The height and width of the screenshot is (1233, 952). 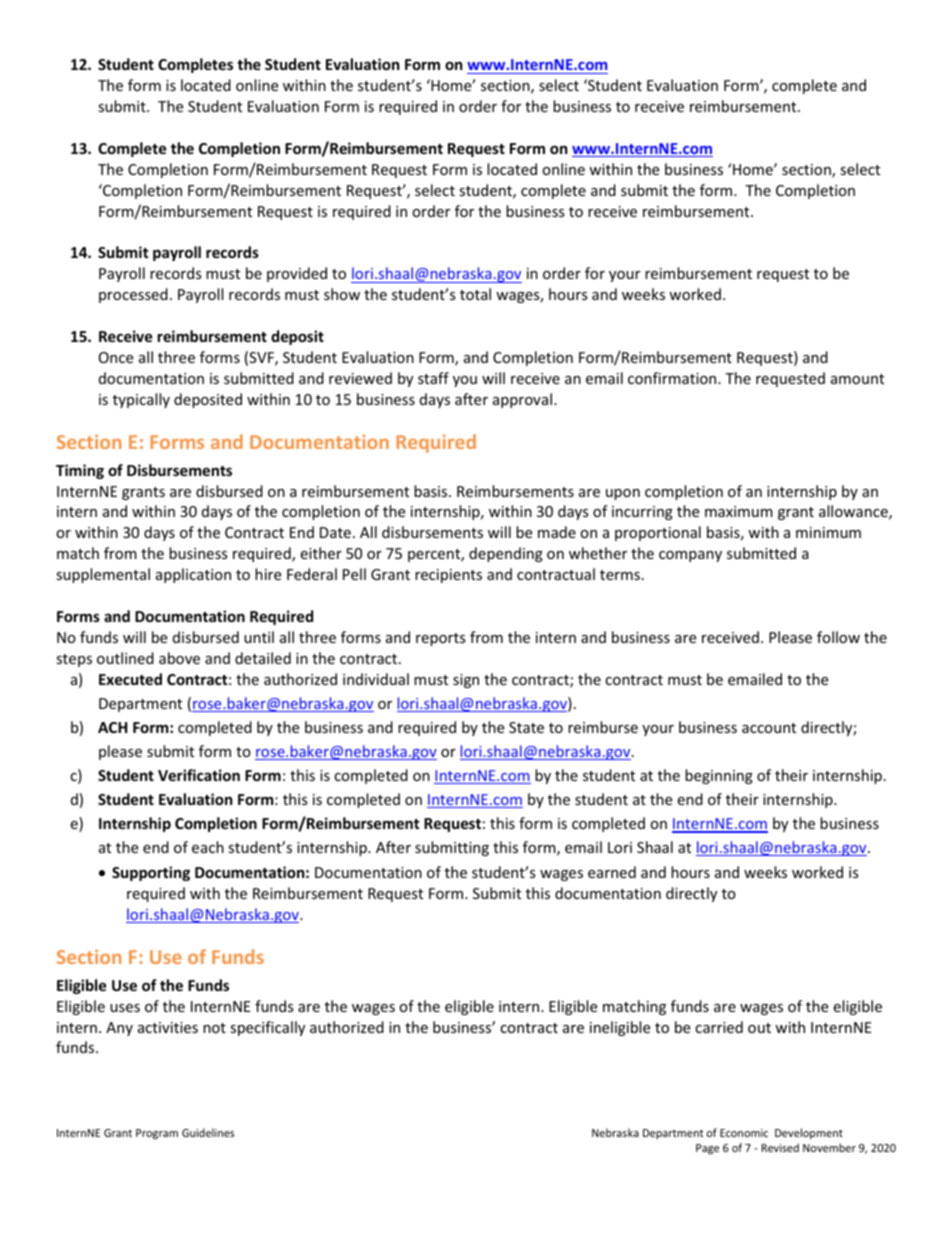 What do you see at coordinates (690, 556) in the screenshot?
I see `company` at bounding box center [690, 556].
